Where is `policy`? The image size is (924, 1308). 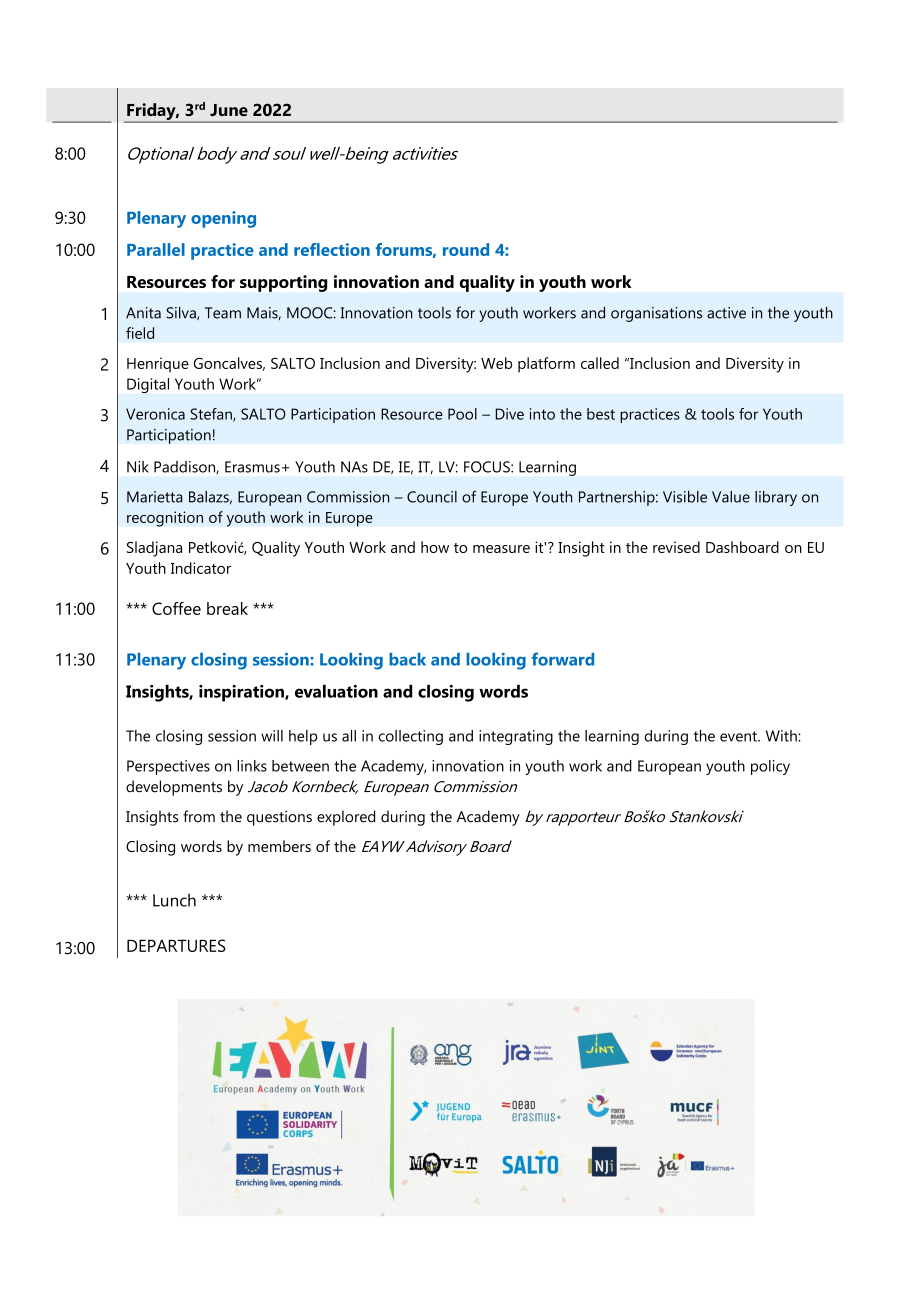 policy is located at coordinates (770, 767).
